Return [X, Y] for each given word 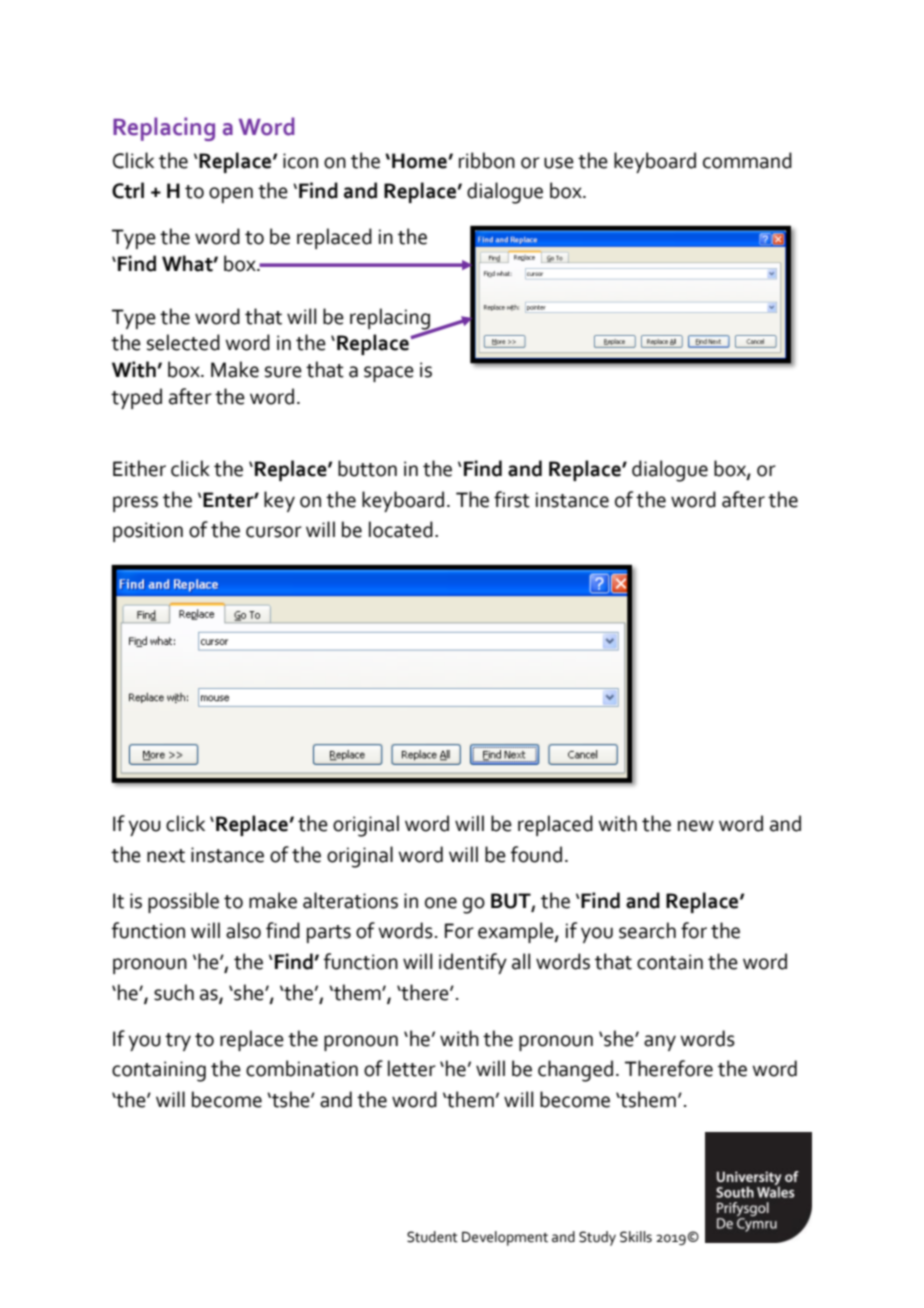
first [512, 499]
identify [473, 963]
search [647, 930]
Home [420, 161]
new [696, 826]
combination [302, 1068]
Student [432, 1237]
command [747, 160]
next [166, 856]
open [231, 195]
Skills [636, 1237]
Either [139, 468]
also [243, 930]
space [389, 374]
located [401, 529]
